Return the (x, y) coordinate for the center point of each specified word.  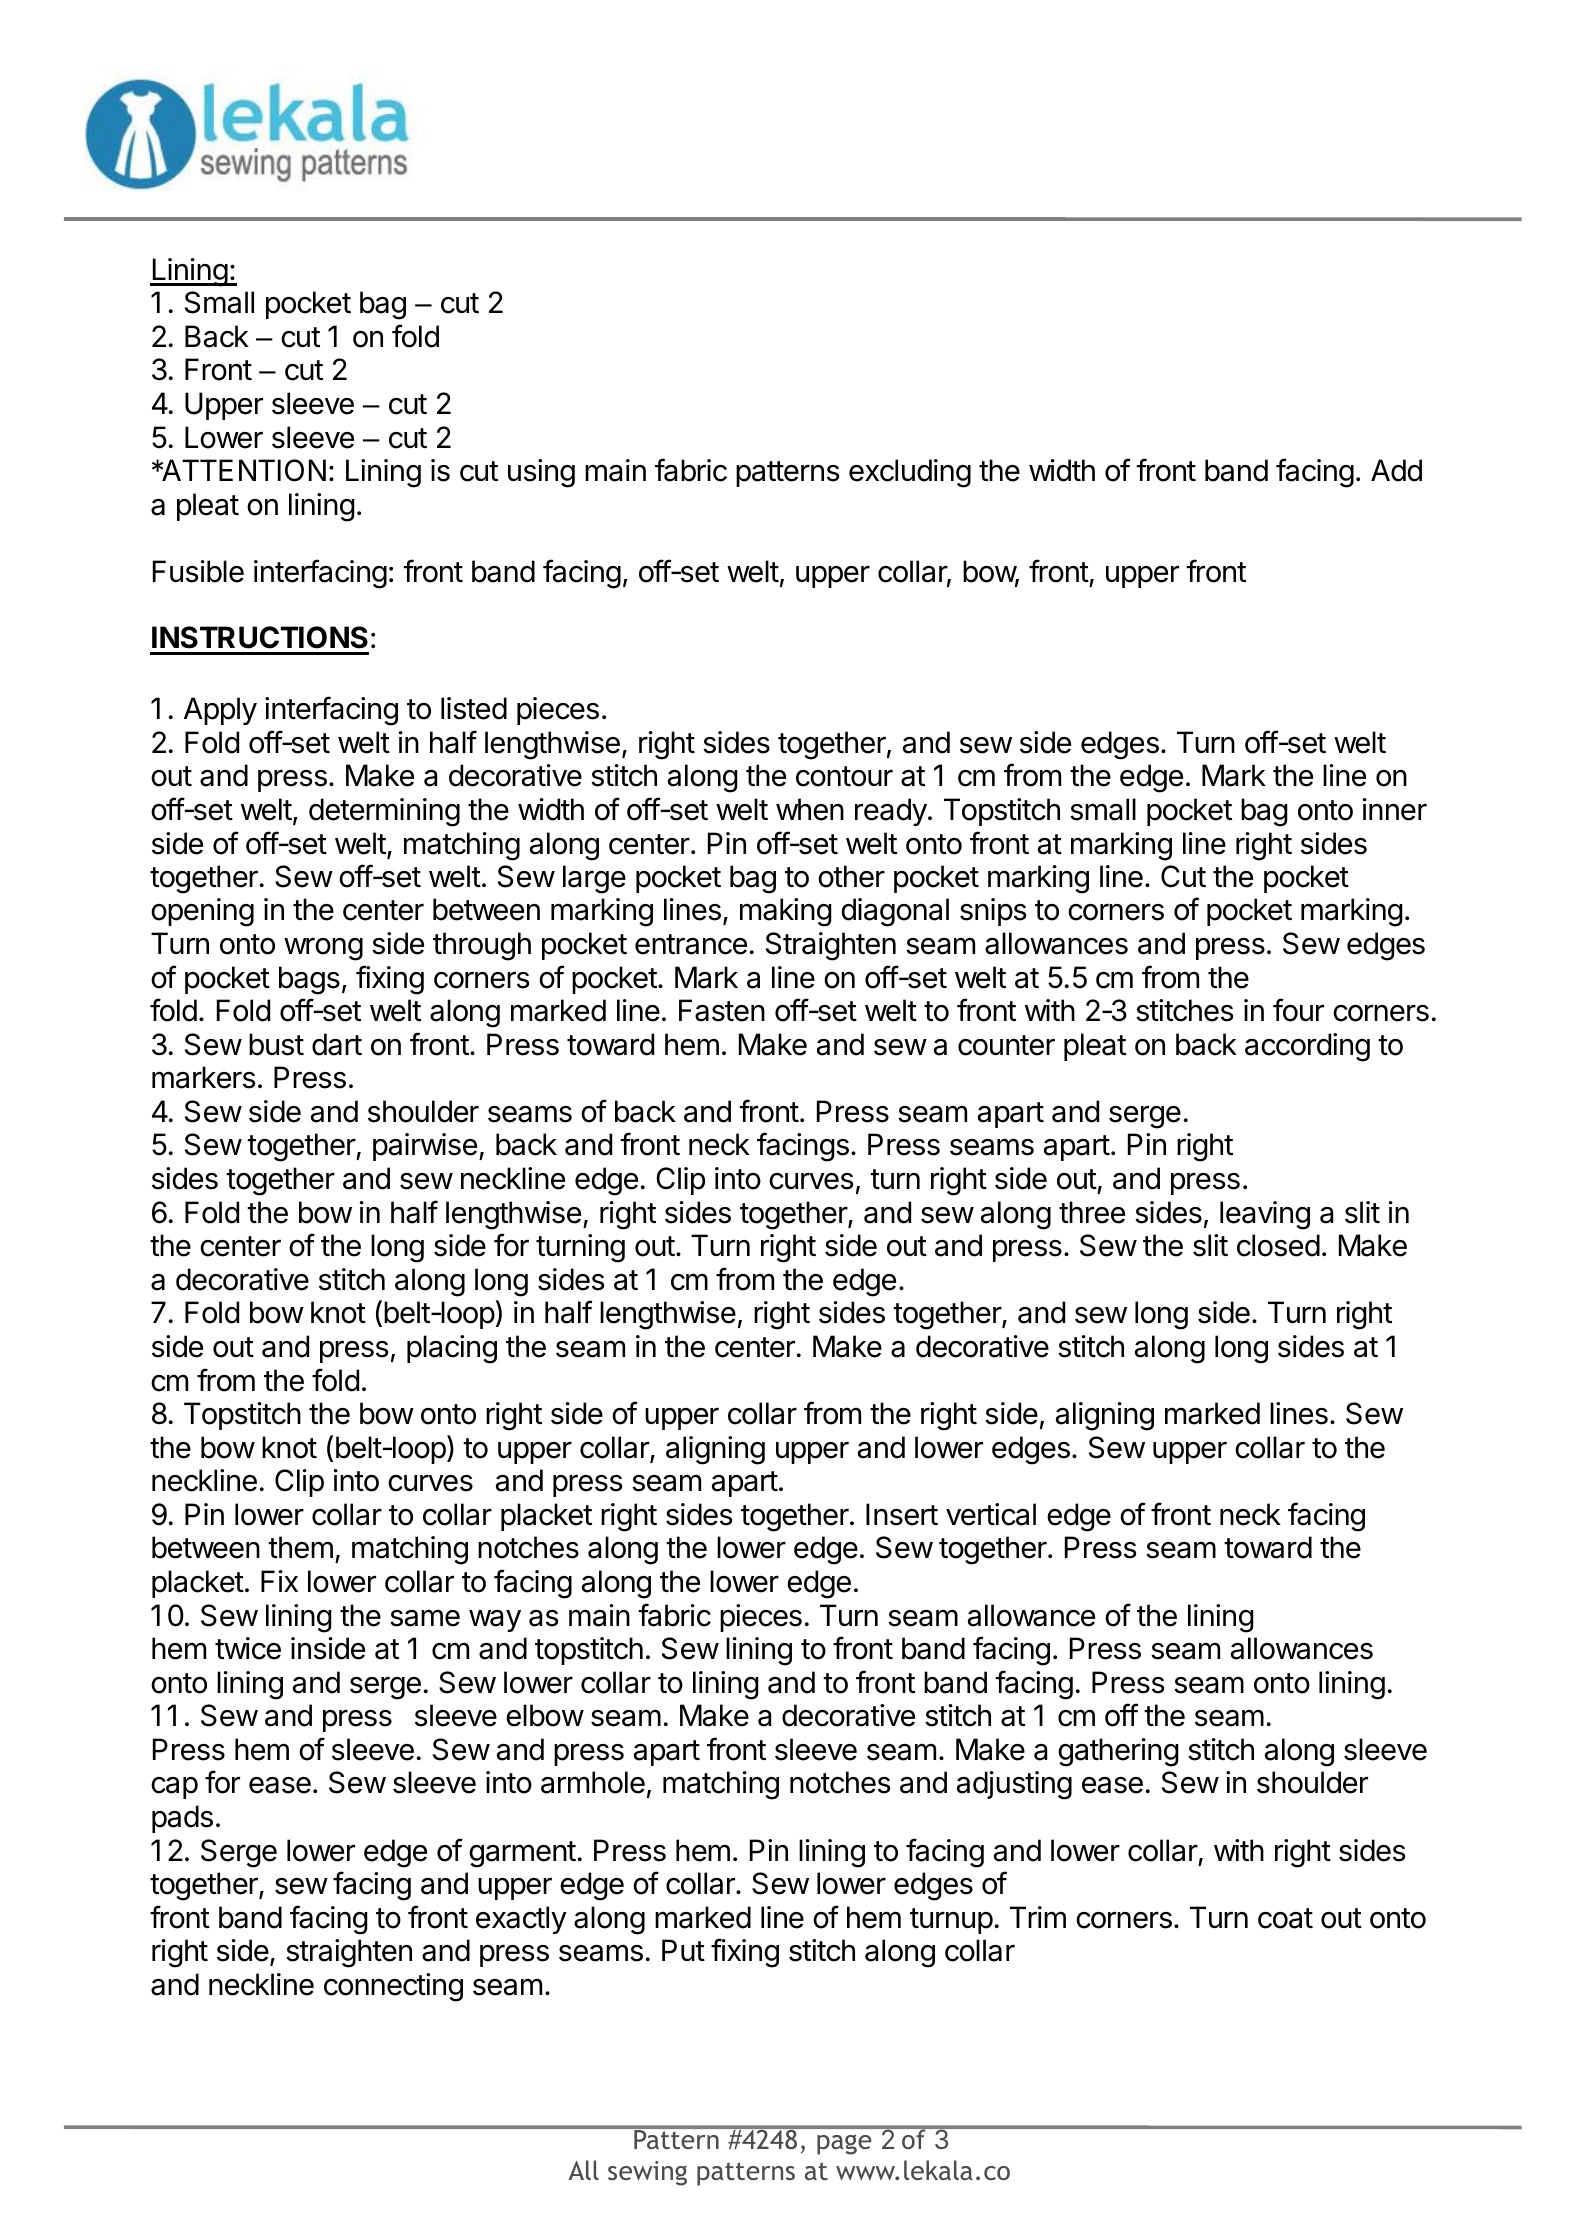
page (844, 2145)
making (786, 912)
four (1298, 1010)
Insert (902, 1514)
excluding (910, 473)
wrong (323, 949)
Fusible (198, 571)
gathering (1118, 1752)
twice (248, 1648)
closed (1278, 1245)
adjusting (1014, 1785)
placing (452, 1349)
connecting (393, 1987)
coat (1285, 1918)
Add (1396, 470)
